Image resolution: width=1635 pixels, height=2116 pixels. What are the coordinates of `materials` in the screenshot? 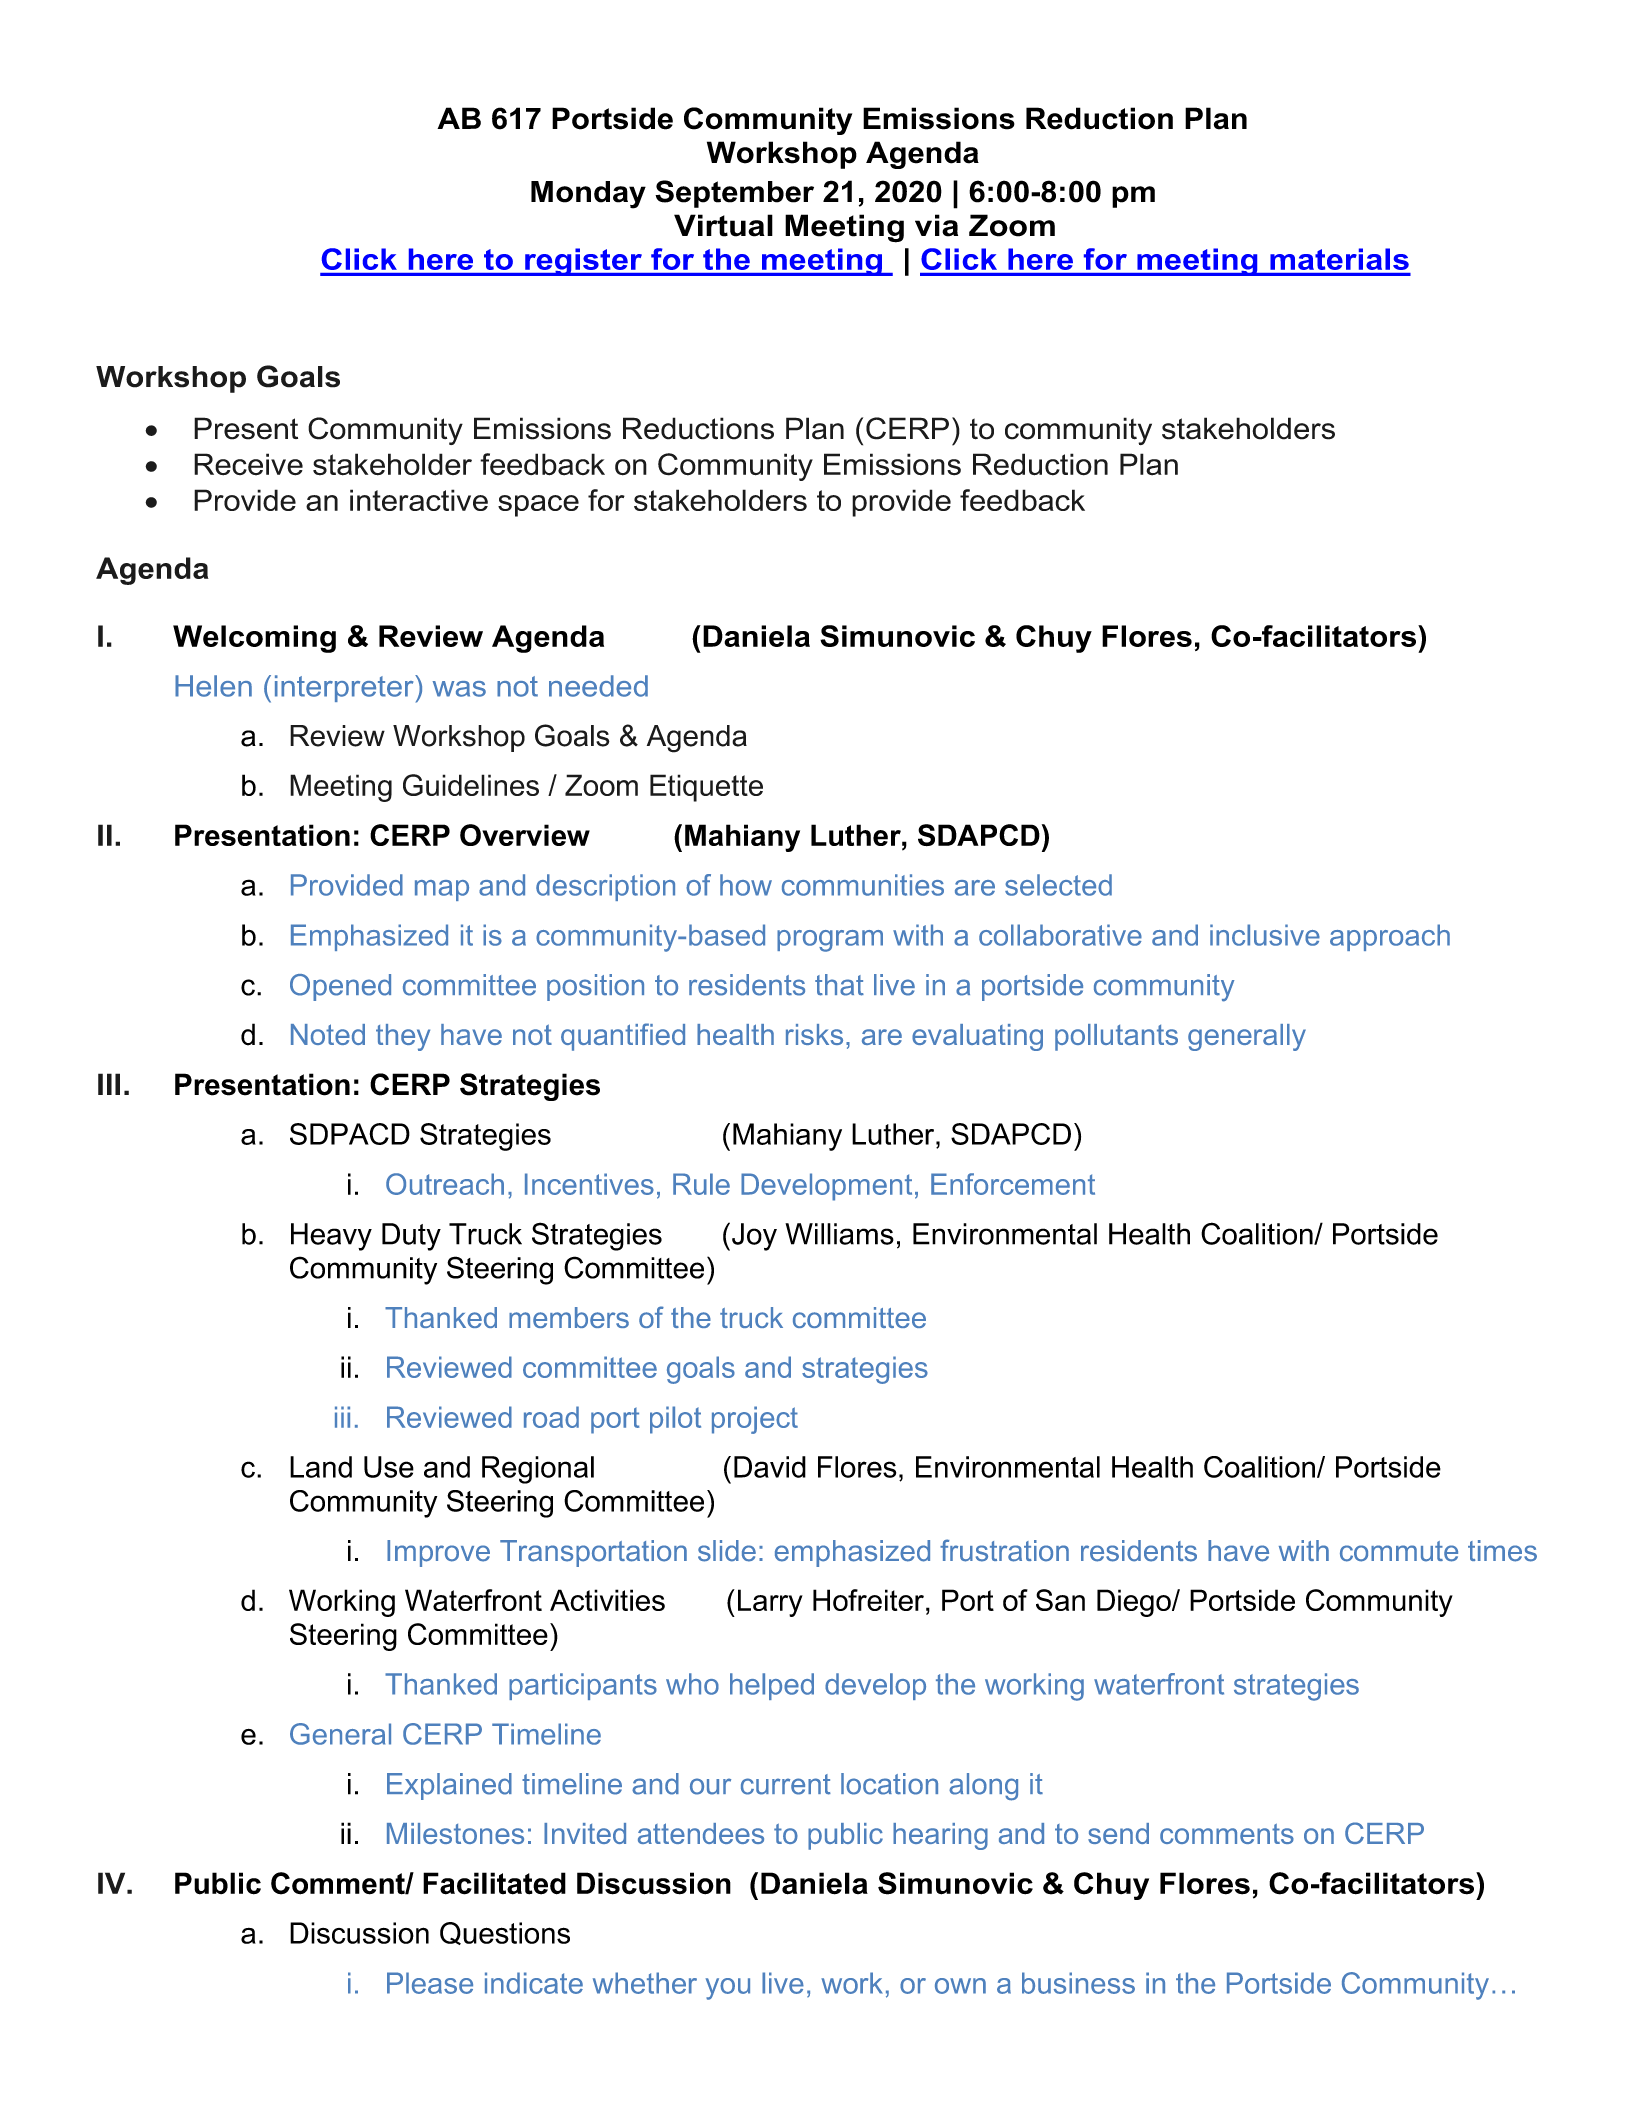 It's located at (1339, 259).
